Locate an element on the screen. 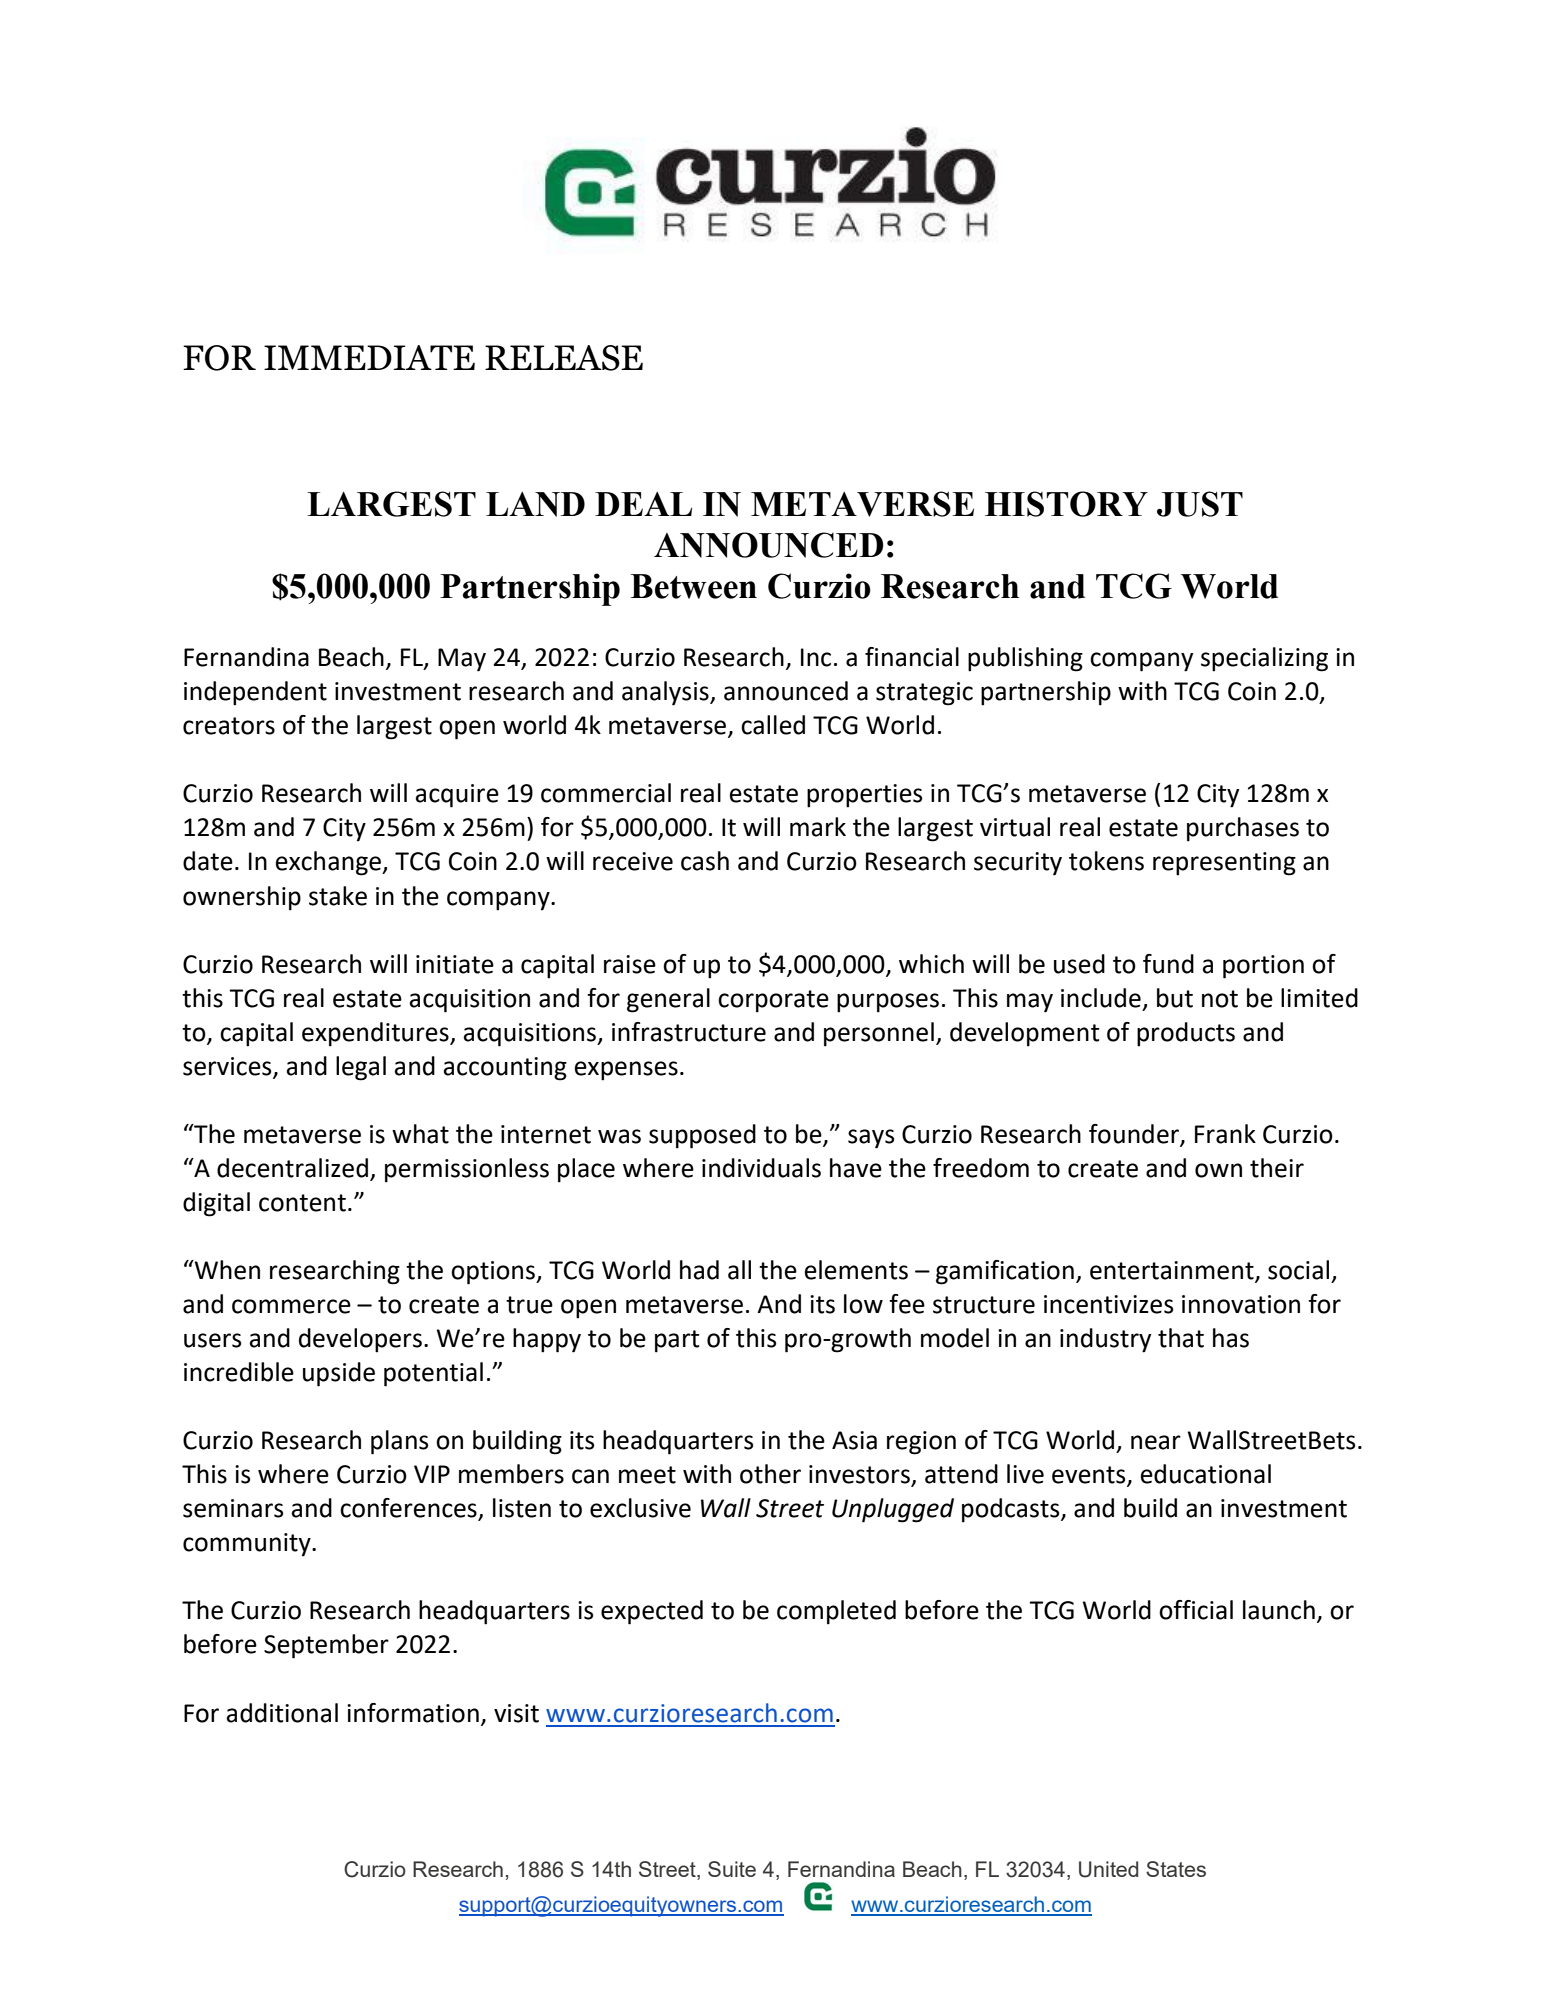  that is located at coordinates (1181, 1338).
